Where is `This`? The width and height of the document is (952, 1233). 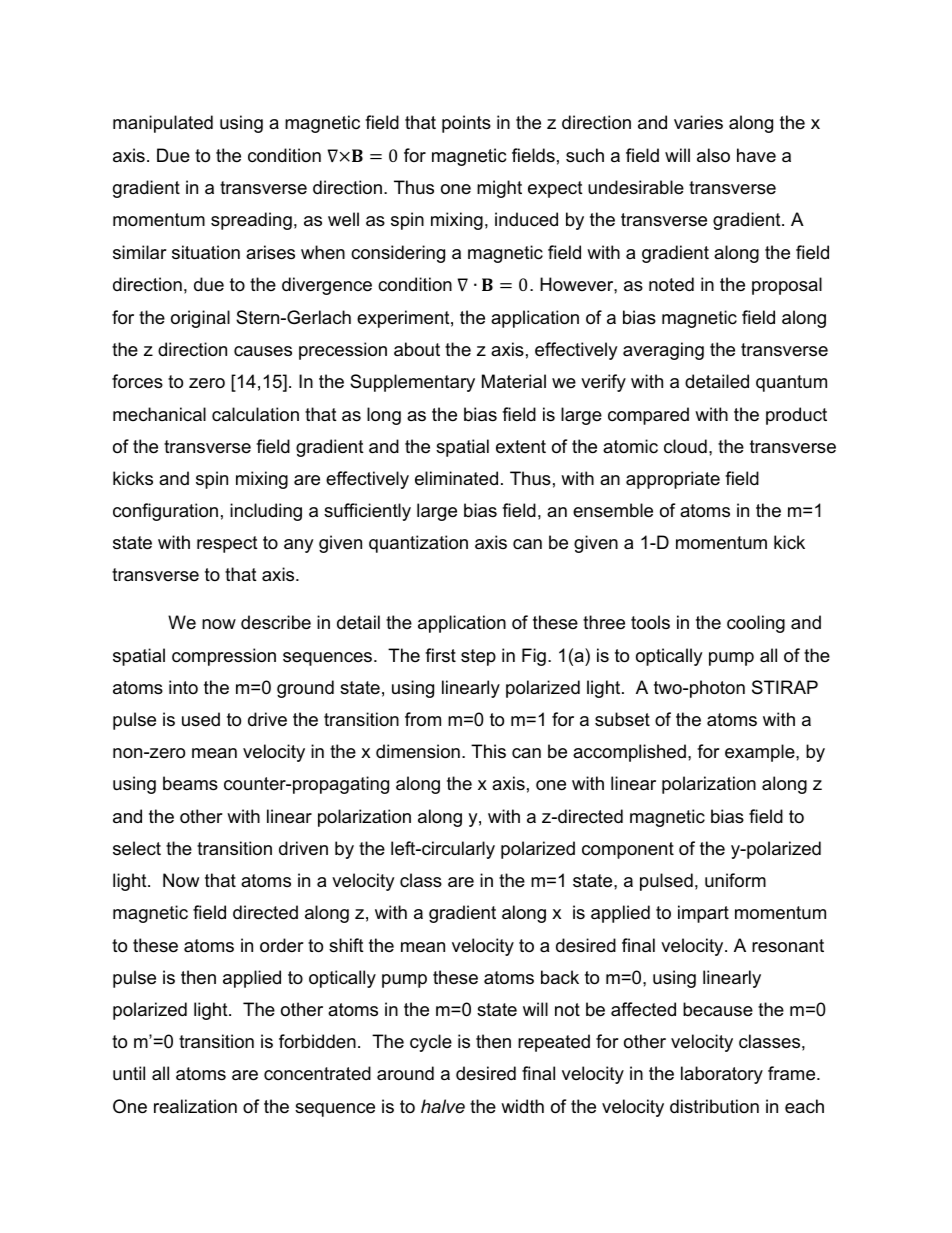 This is located at coordinates (488, 751).
